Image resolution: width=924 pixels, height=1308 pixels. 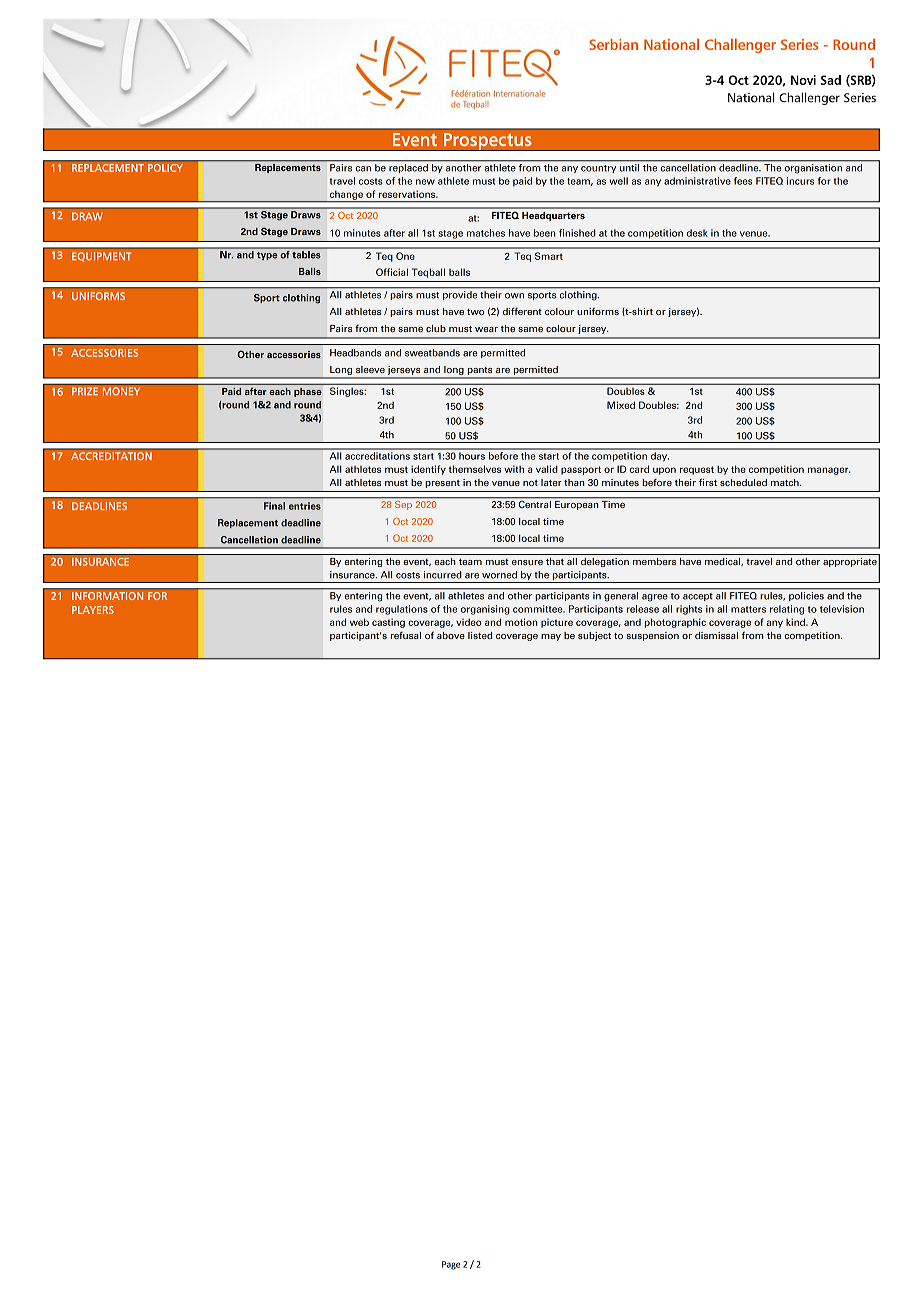 I want to click on PLAYERS, so click(x=93, y=610).
